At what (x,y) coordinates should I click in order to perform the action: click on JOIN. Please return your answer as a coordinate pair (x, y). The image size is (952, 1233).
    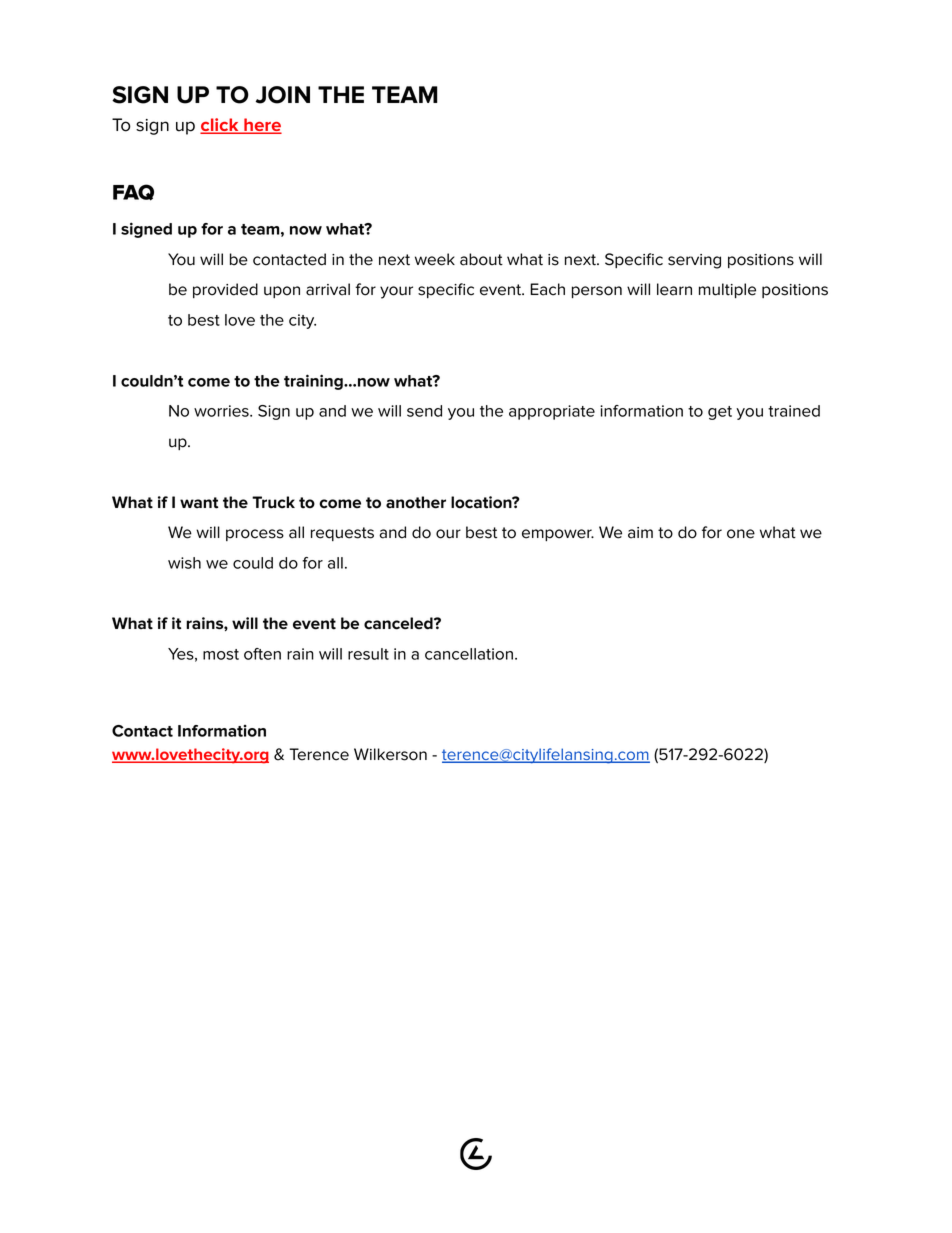
    Looking at the image, I should click on (283, 95).
